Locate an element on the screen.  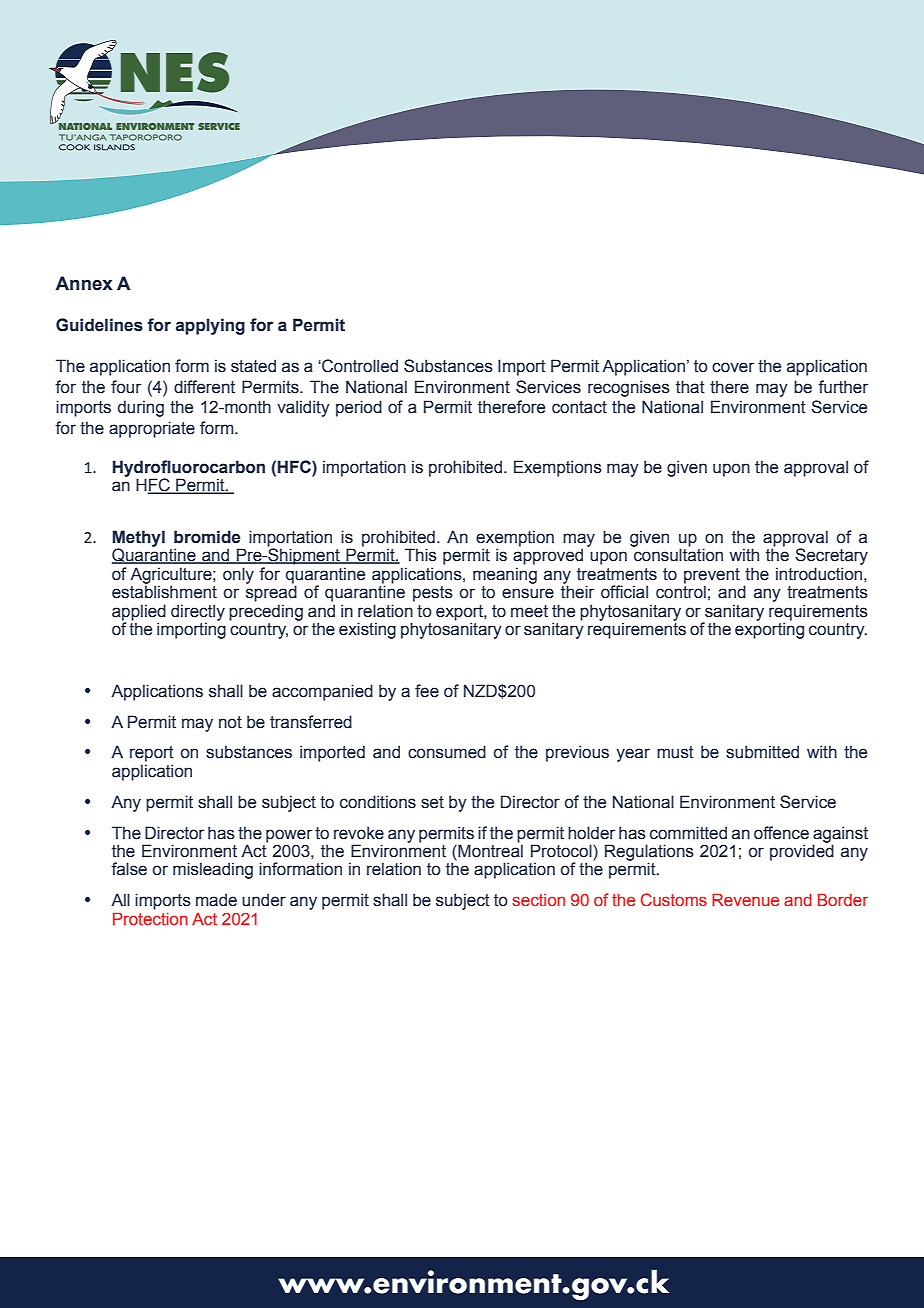
cover is located at coordinates (733, 367).
